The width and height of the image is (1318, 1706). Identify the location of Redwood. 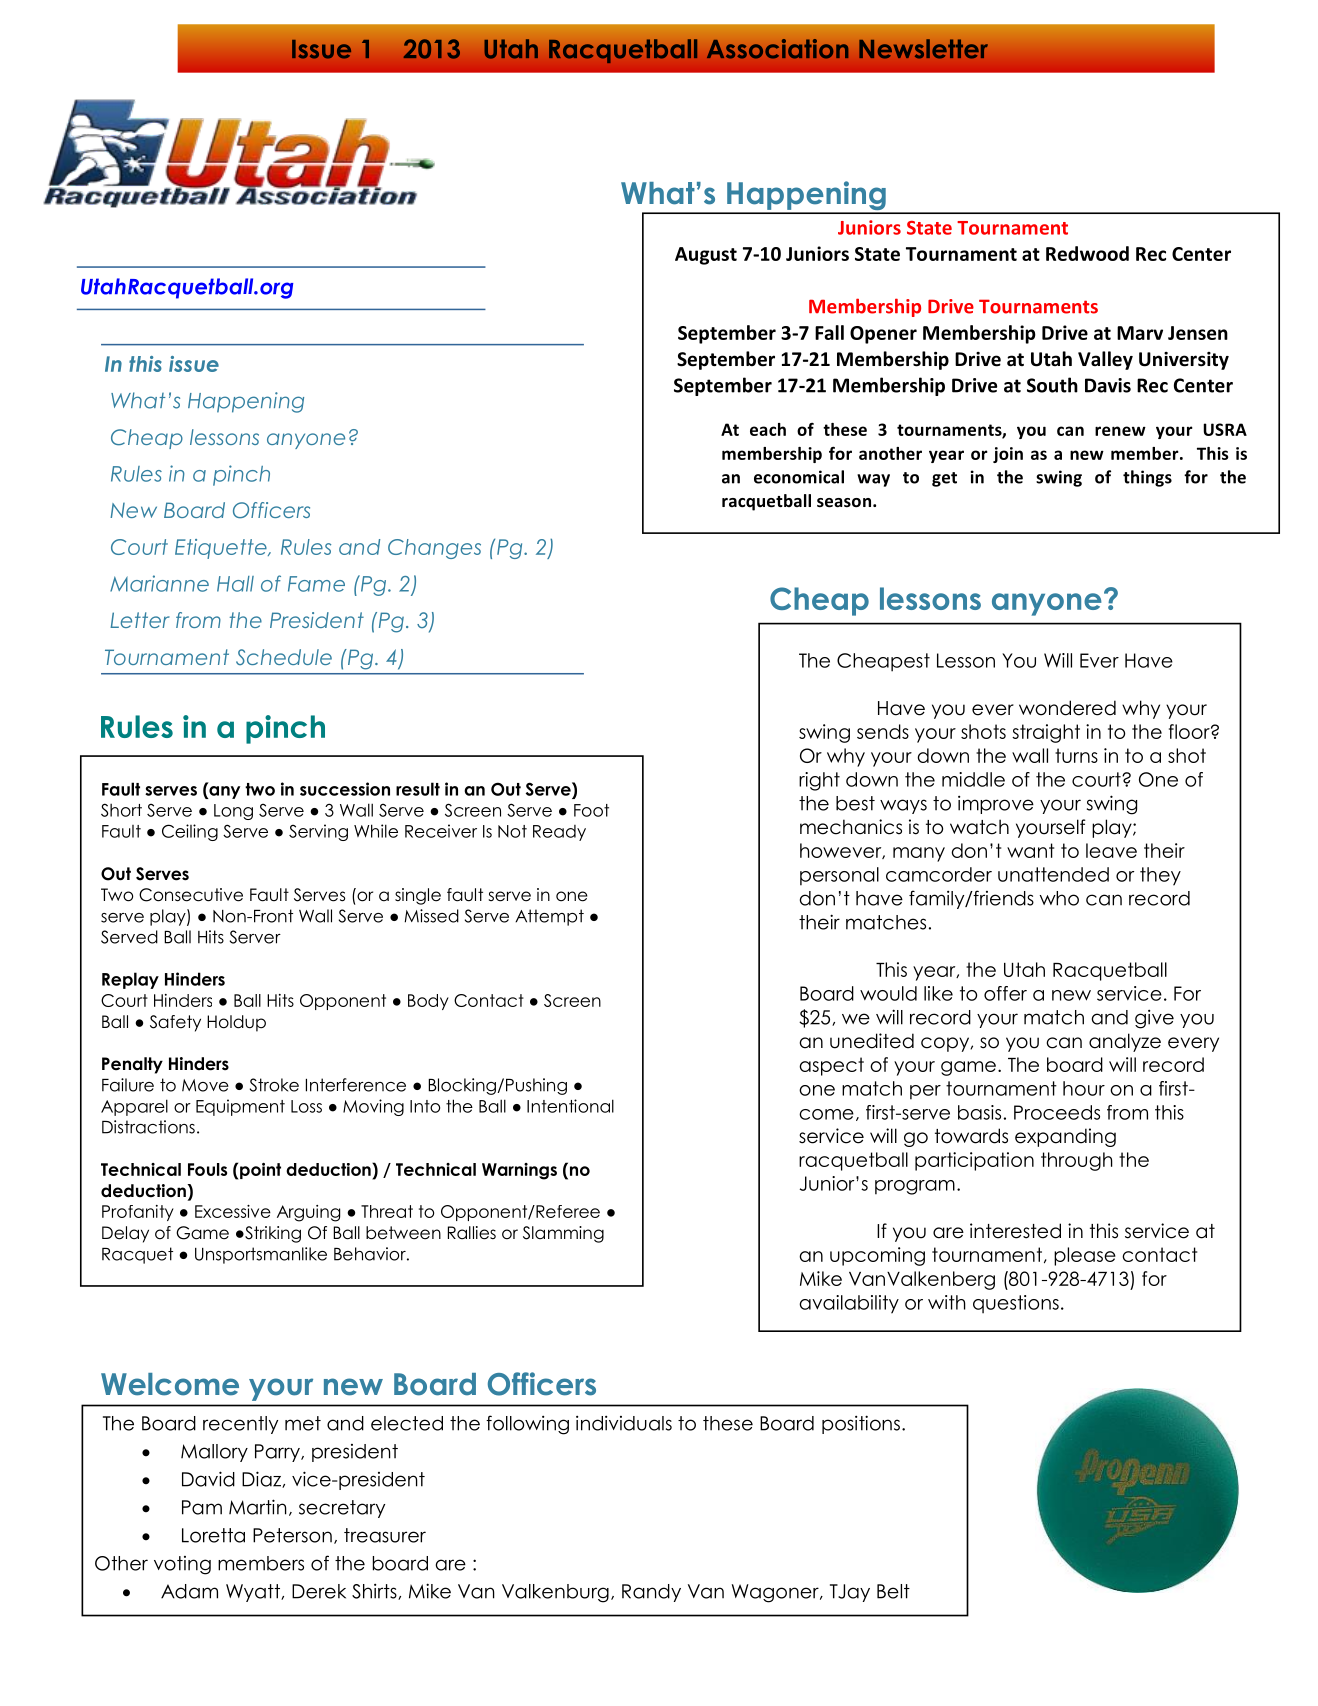
(1087, 253).
